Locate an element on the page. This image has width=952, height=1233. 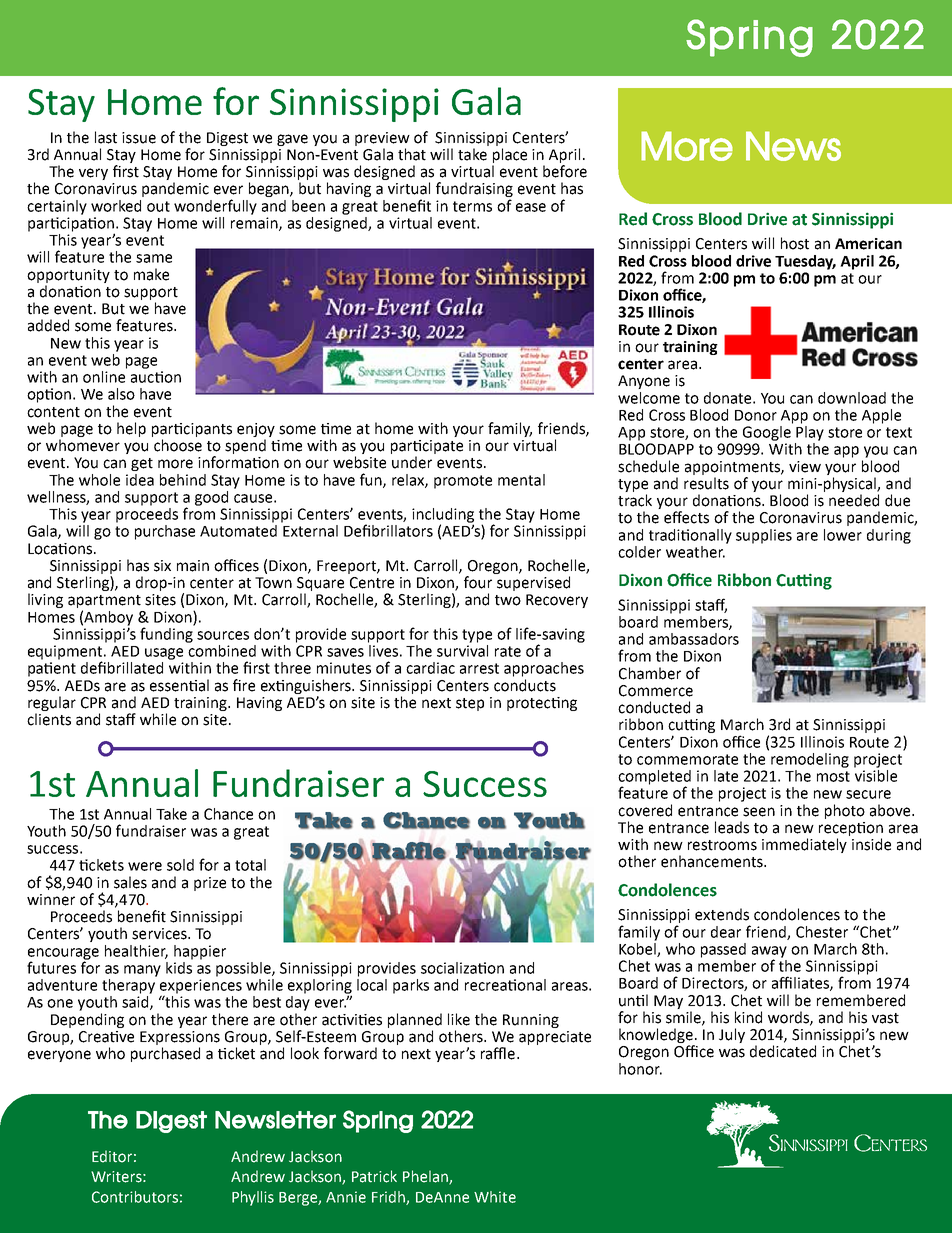
needed is located at coordinates (854, 500).
